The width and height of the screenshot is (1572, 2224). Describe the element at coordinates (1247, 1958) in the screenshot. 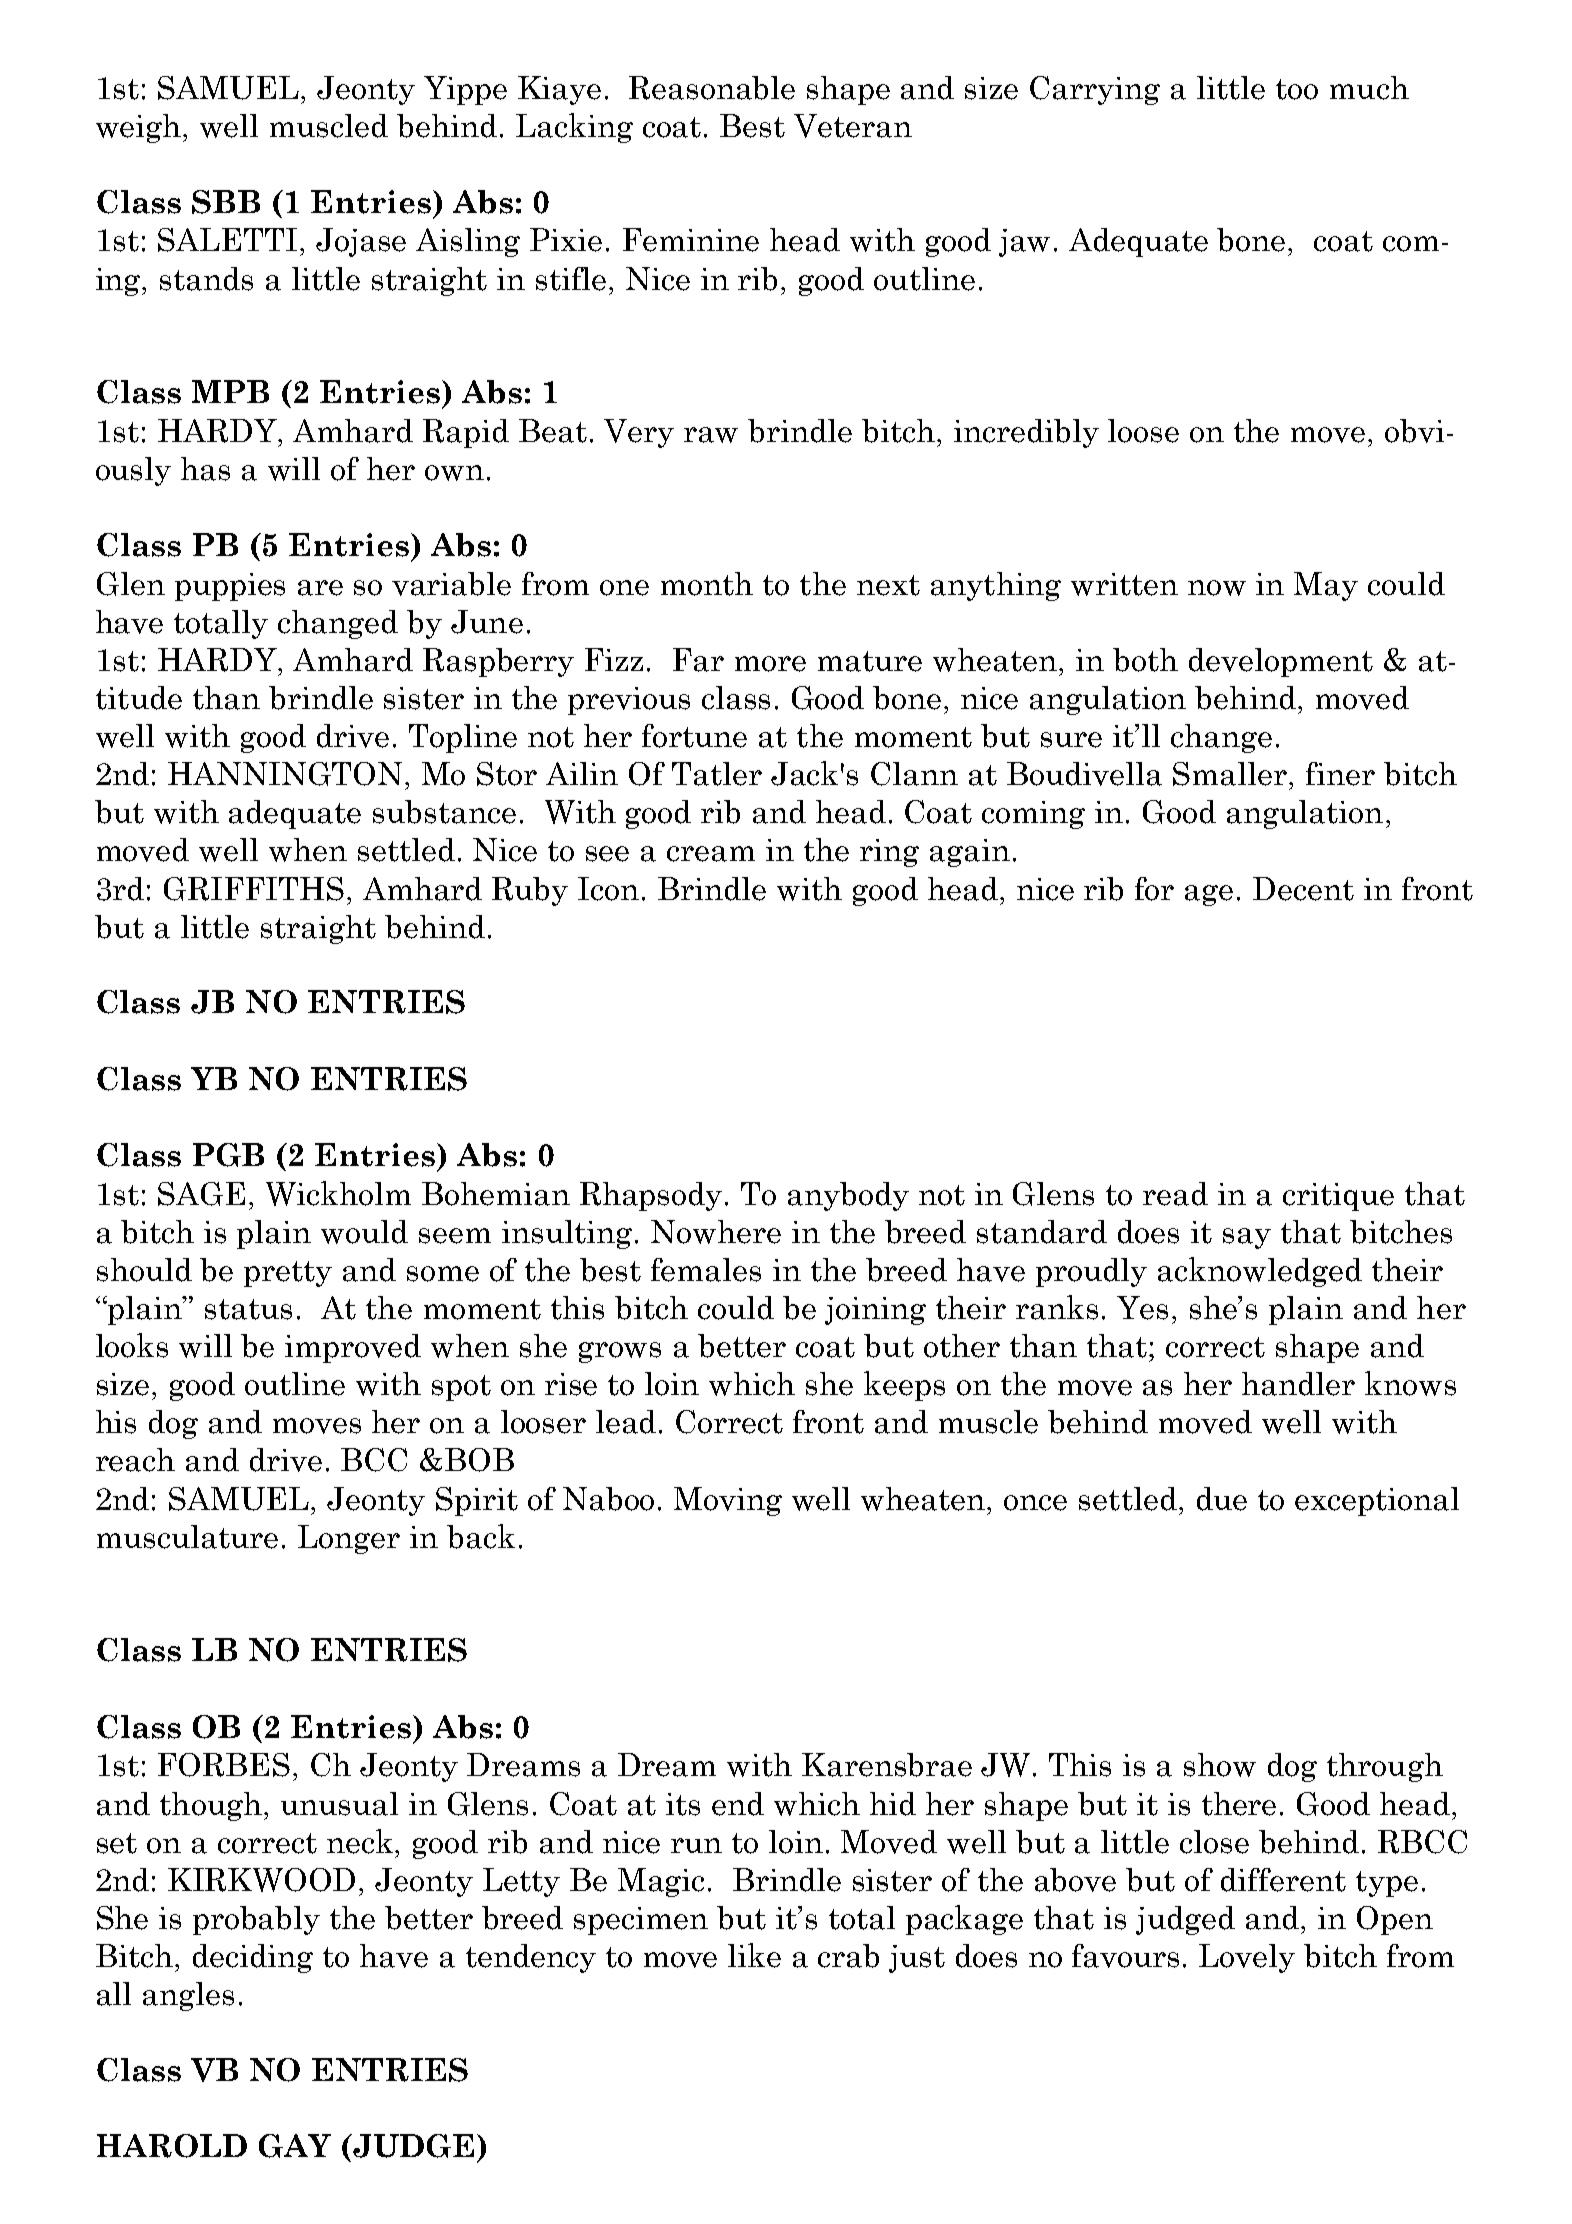

I see `Lovely` at that location.
